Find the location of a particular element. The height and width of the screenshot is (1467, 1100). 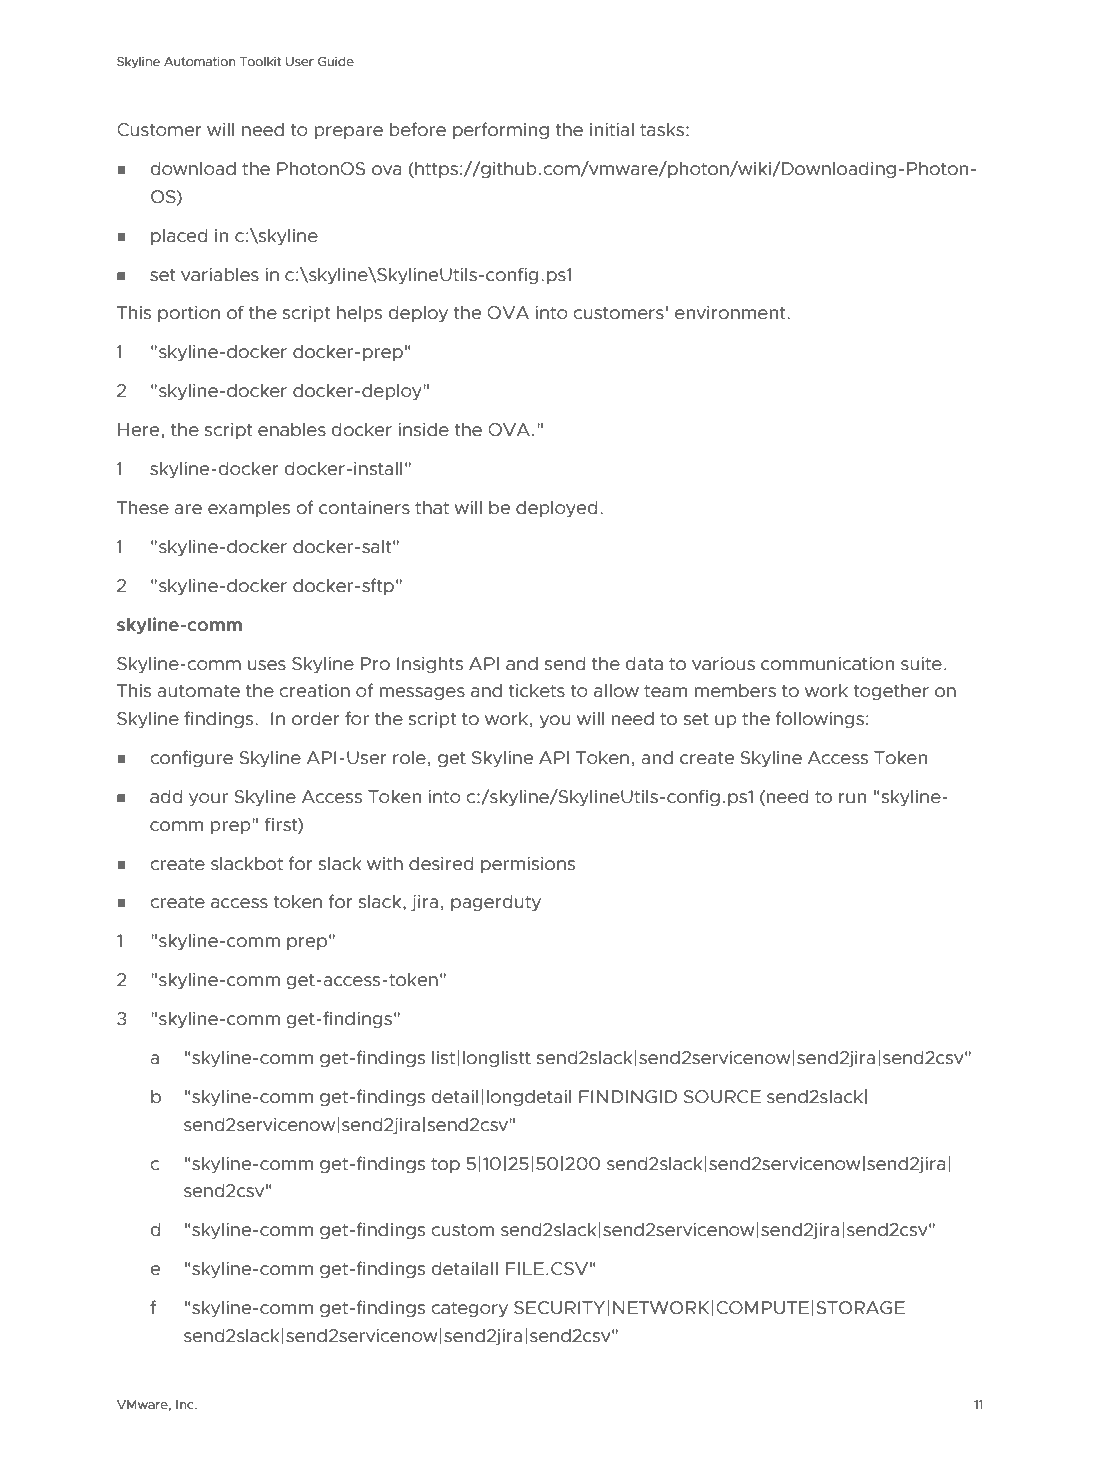

followings is located at coordinates (820, 719).
